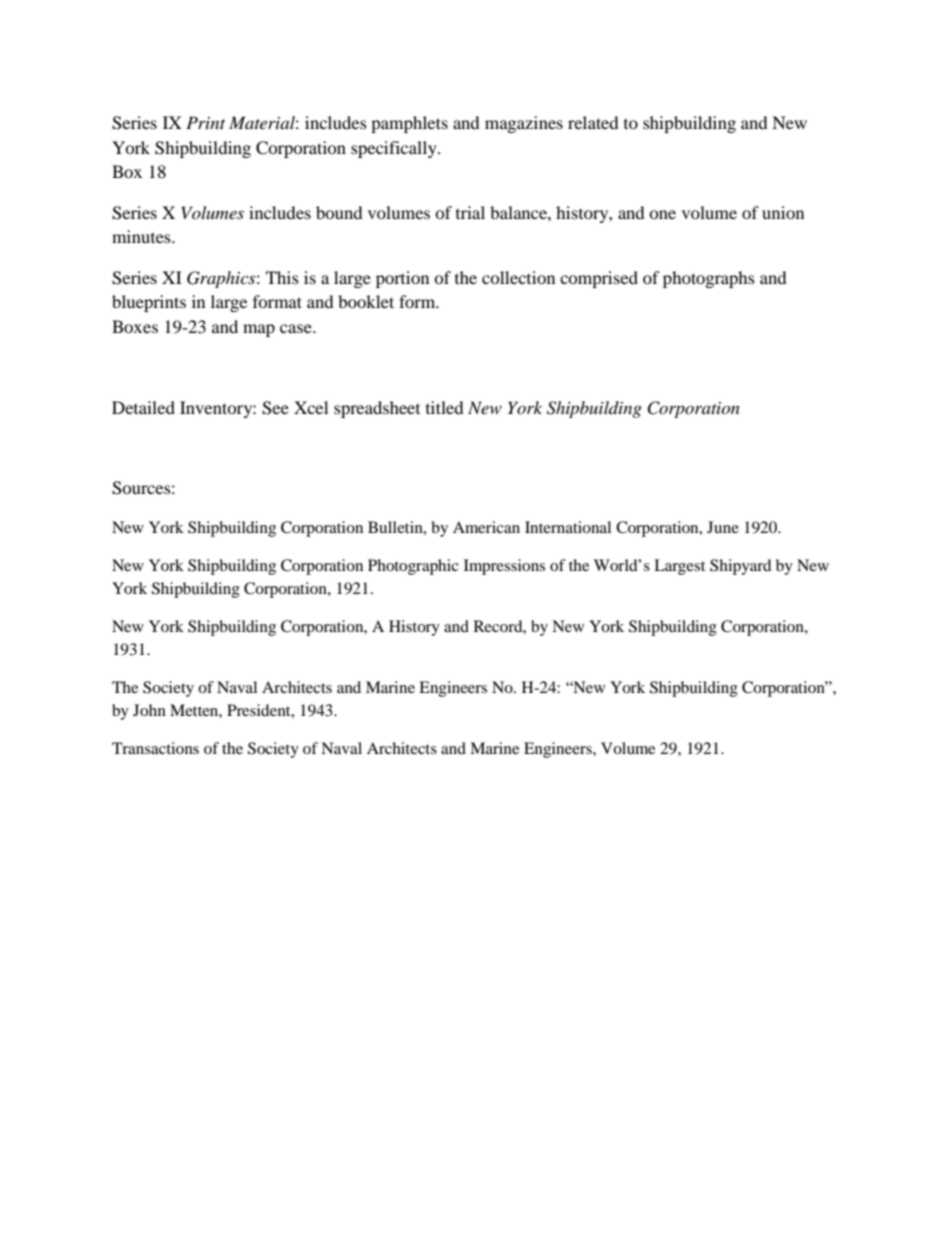 The image size is (952, 1233). What do you see at coordinates (409, 124) in the document?
I see `pamphlets` at bounding box center [409, 124].
